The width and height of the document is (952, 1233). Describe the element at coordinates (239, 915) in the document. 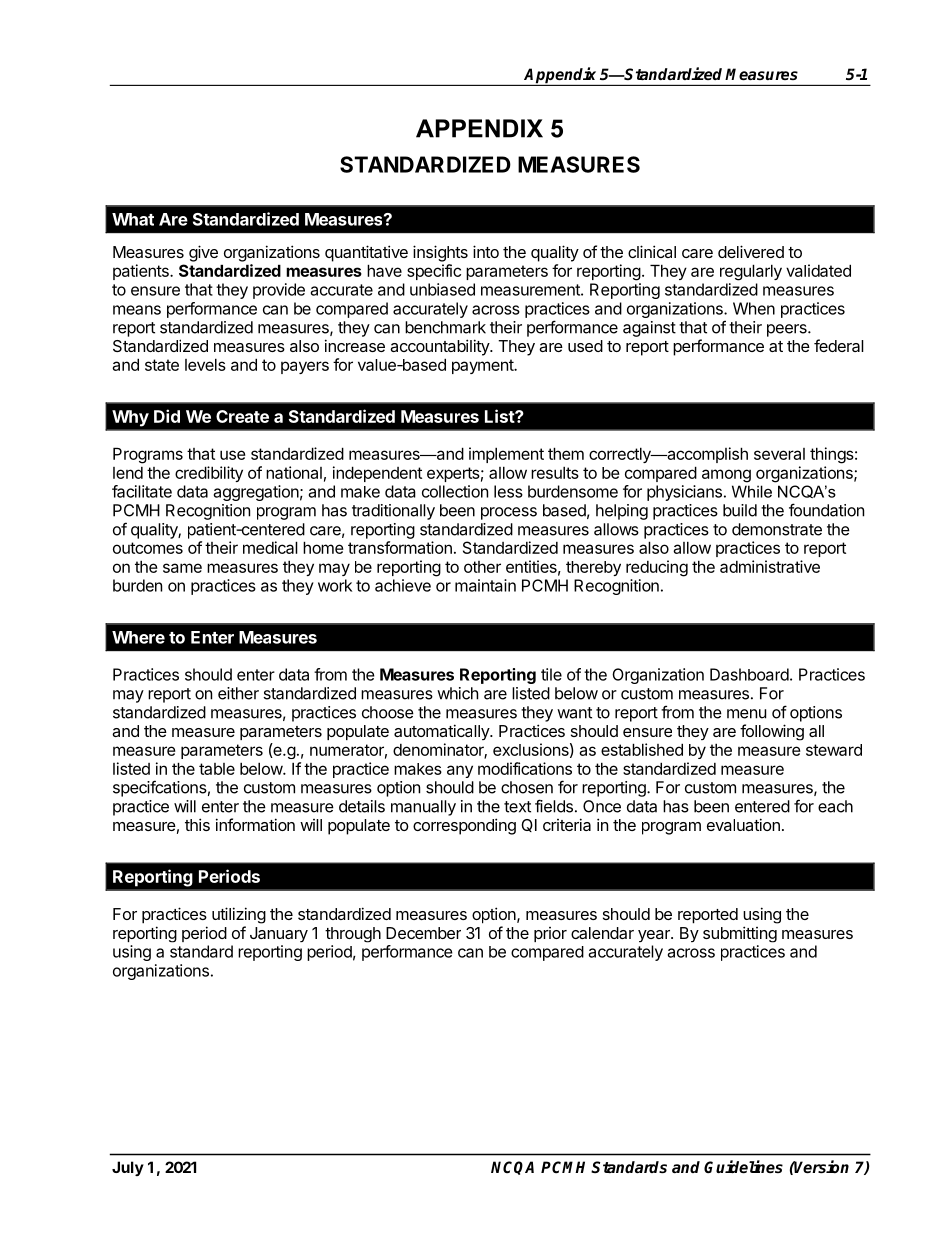

I see `utilizing` at that location.
